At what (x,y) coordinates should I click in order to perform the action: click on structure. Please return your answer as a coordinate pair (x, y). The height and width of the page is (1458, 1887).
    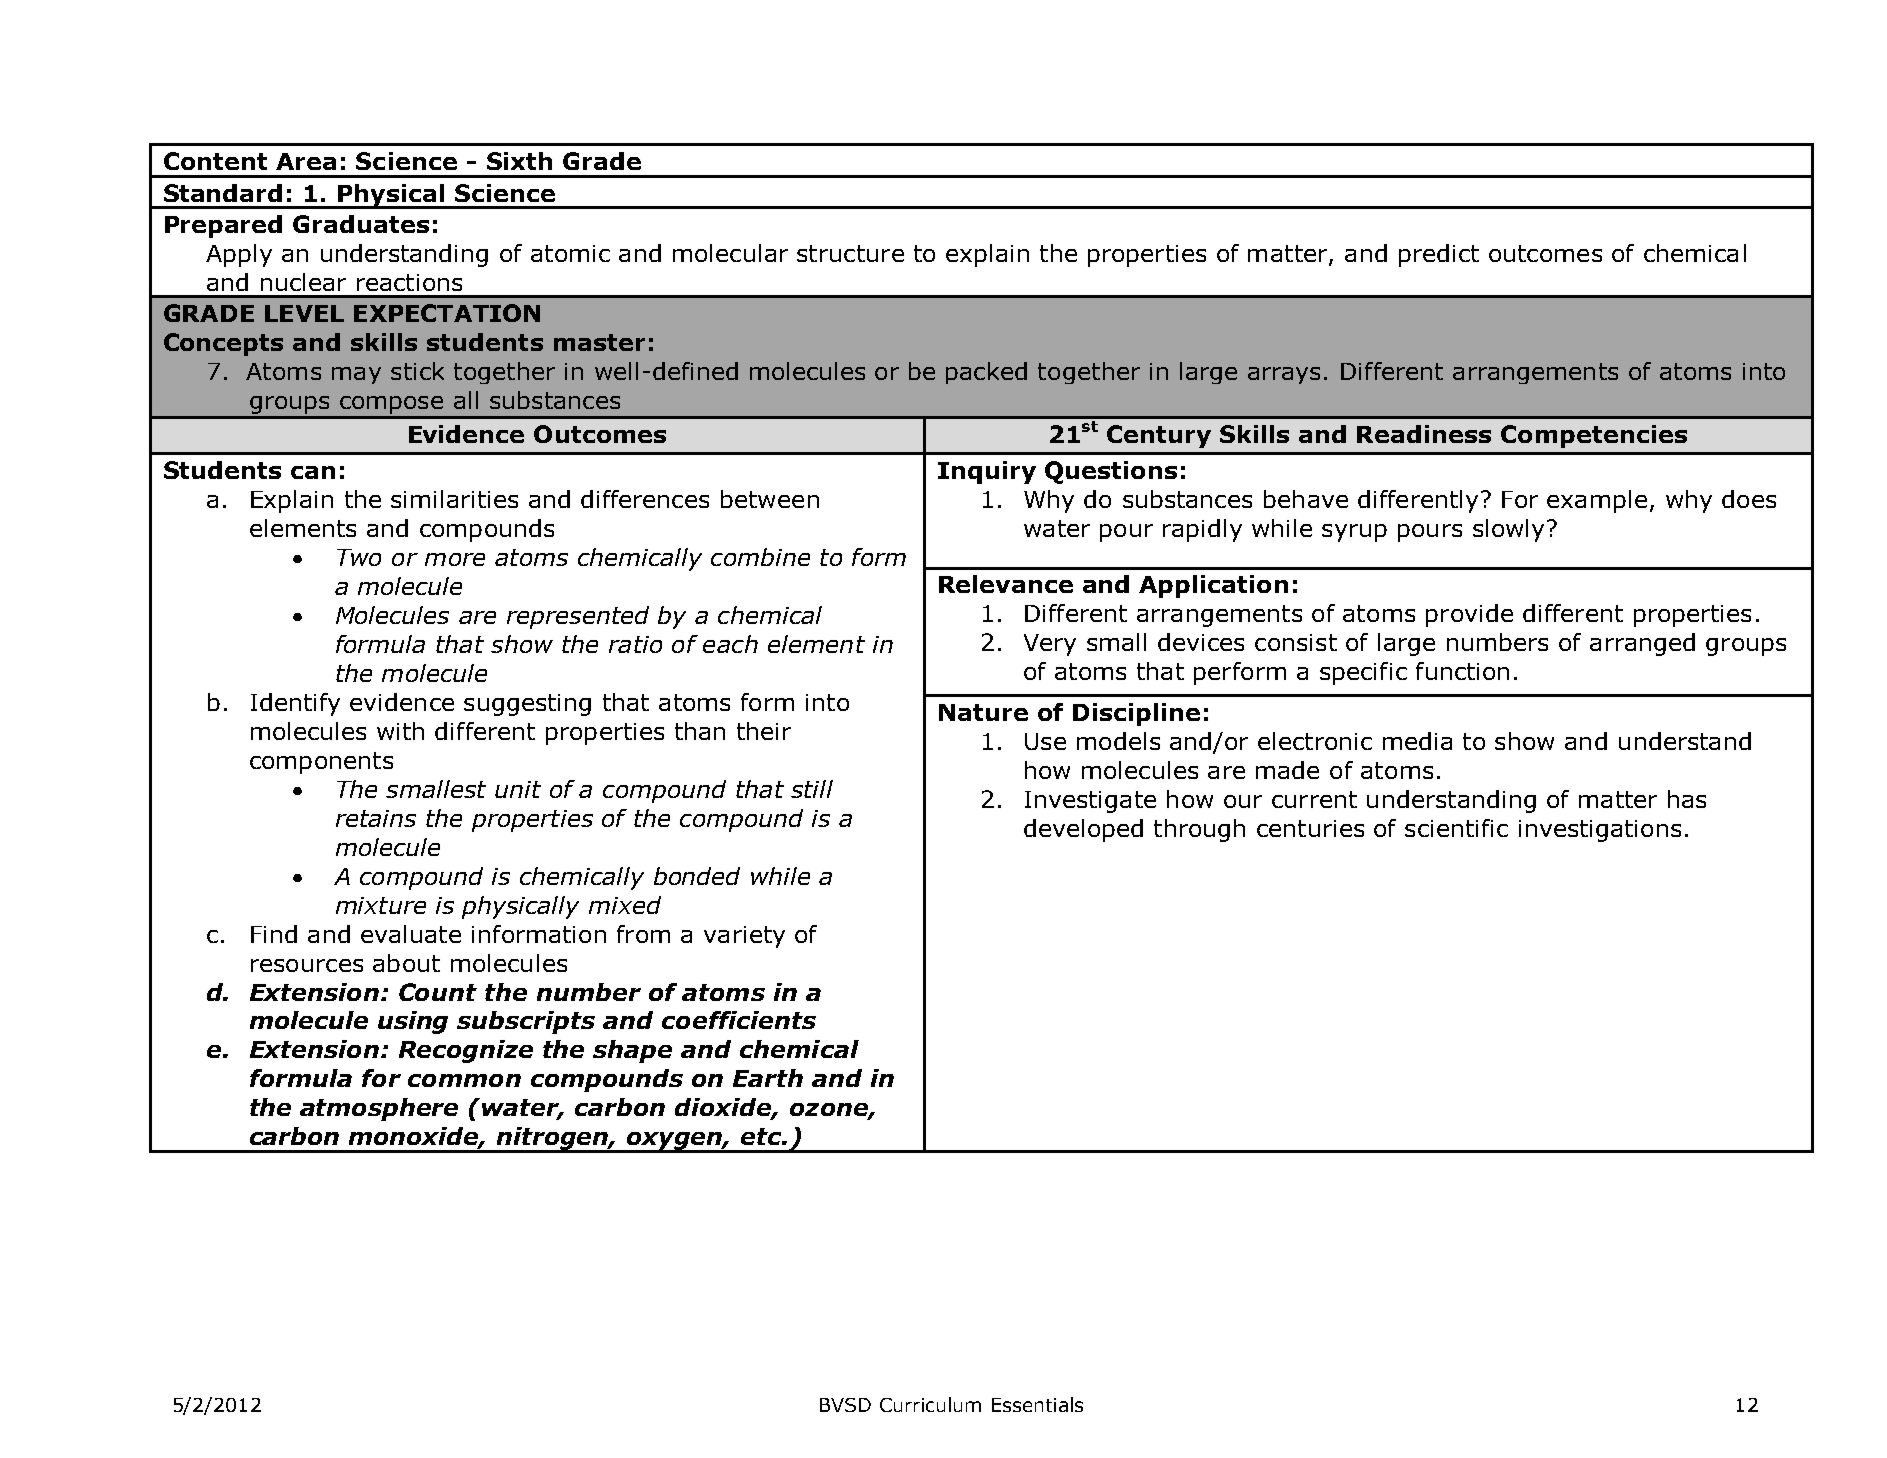
    Looking at the image, I should click on (850, 253).
